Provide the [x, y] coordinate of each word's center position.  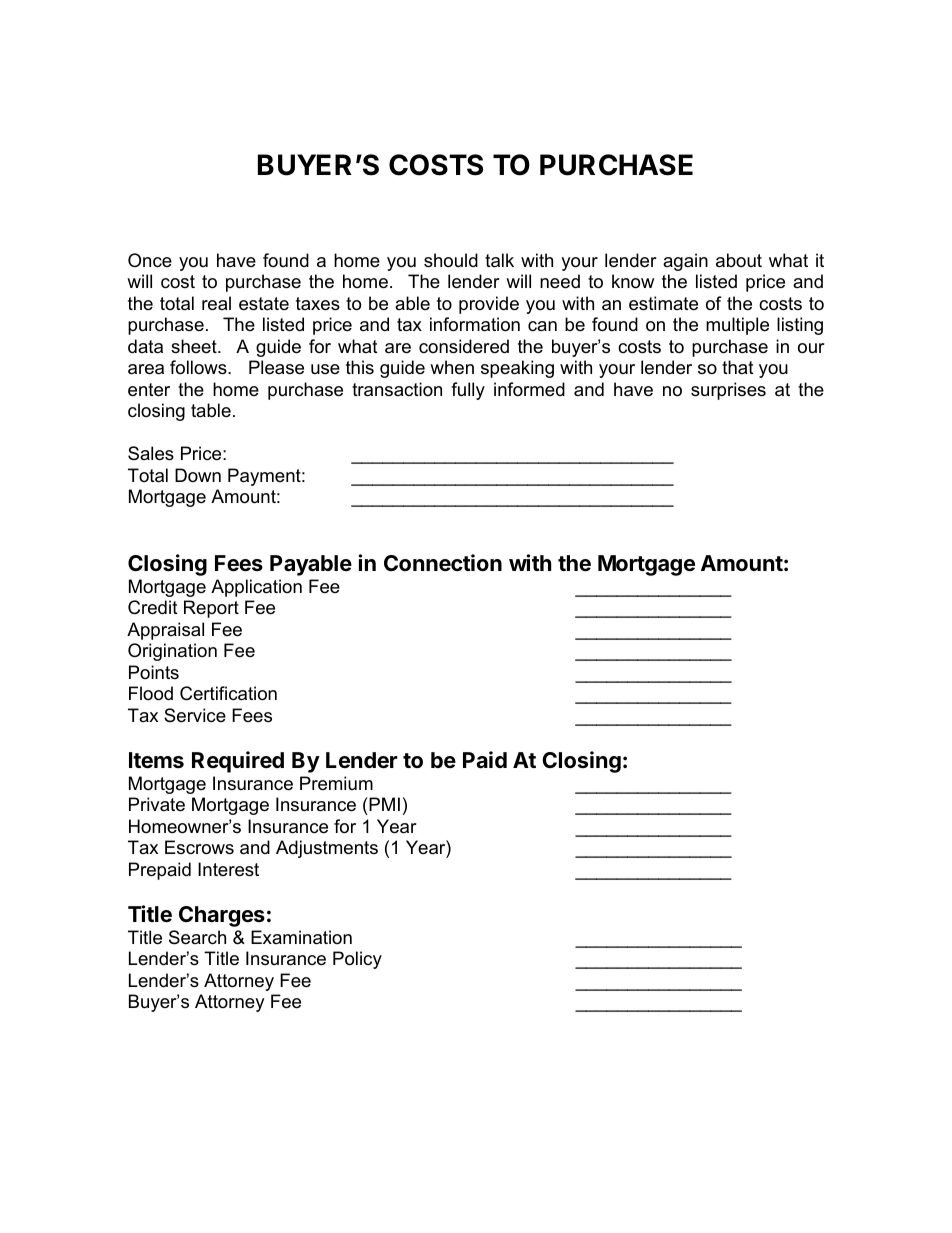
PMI [383, 804]
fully [468, 391]
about [739, 260]
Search [197, 937]
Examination [301, 937]
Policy [357, 960]
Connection [443, 563]
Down [198, 475]
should [451, 260]
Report [211, 609]
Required [238, 762]
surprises [728, 391]
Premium [336, 783]
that [738, 367]
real [216, 303]
